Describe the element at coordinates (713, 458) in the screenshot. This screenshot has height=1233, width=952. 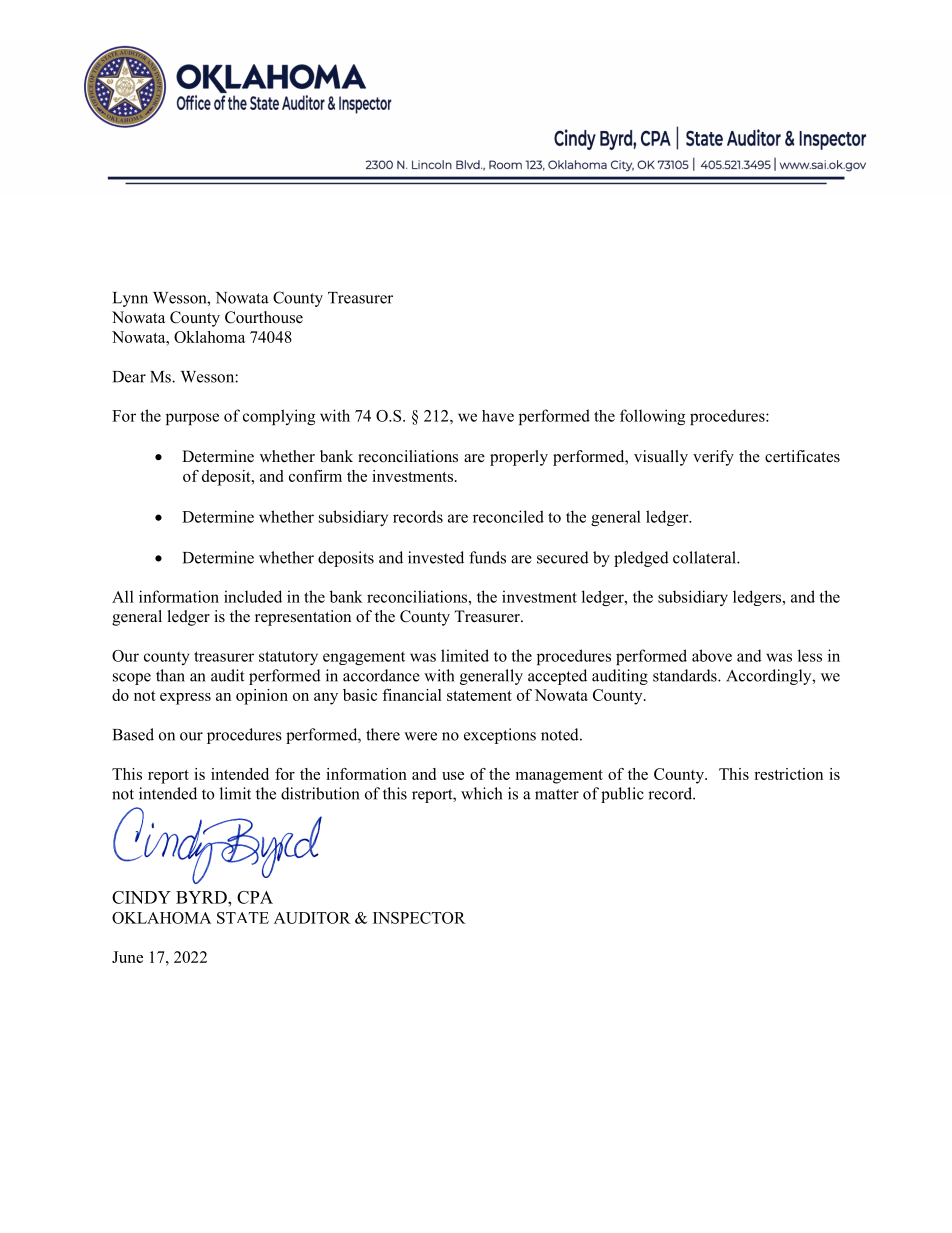
I see `verify` at that location.
